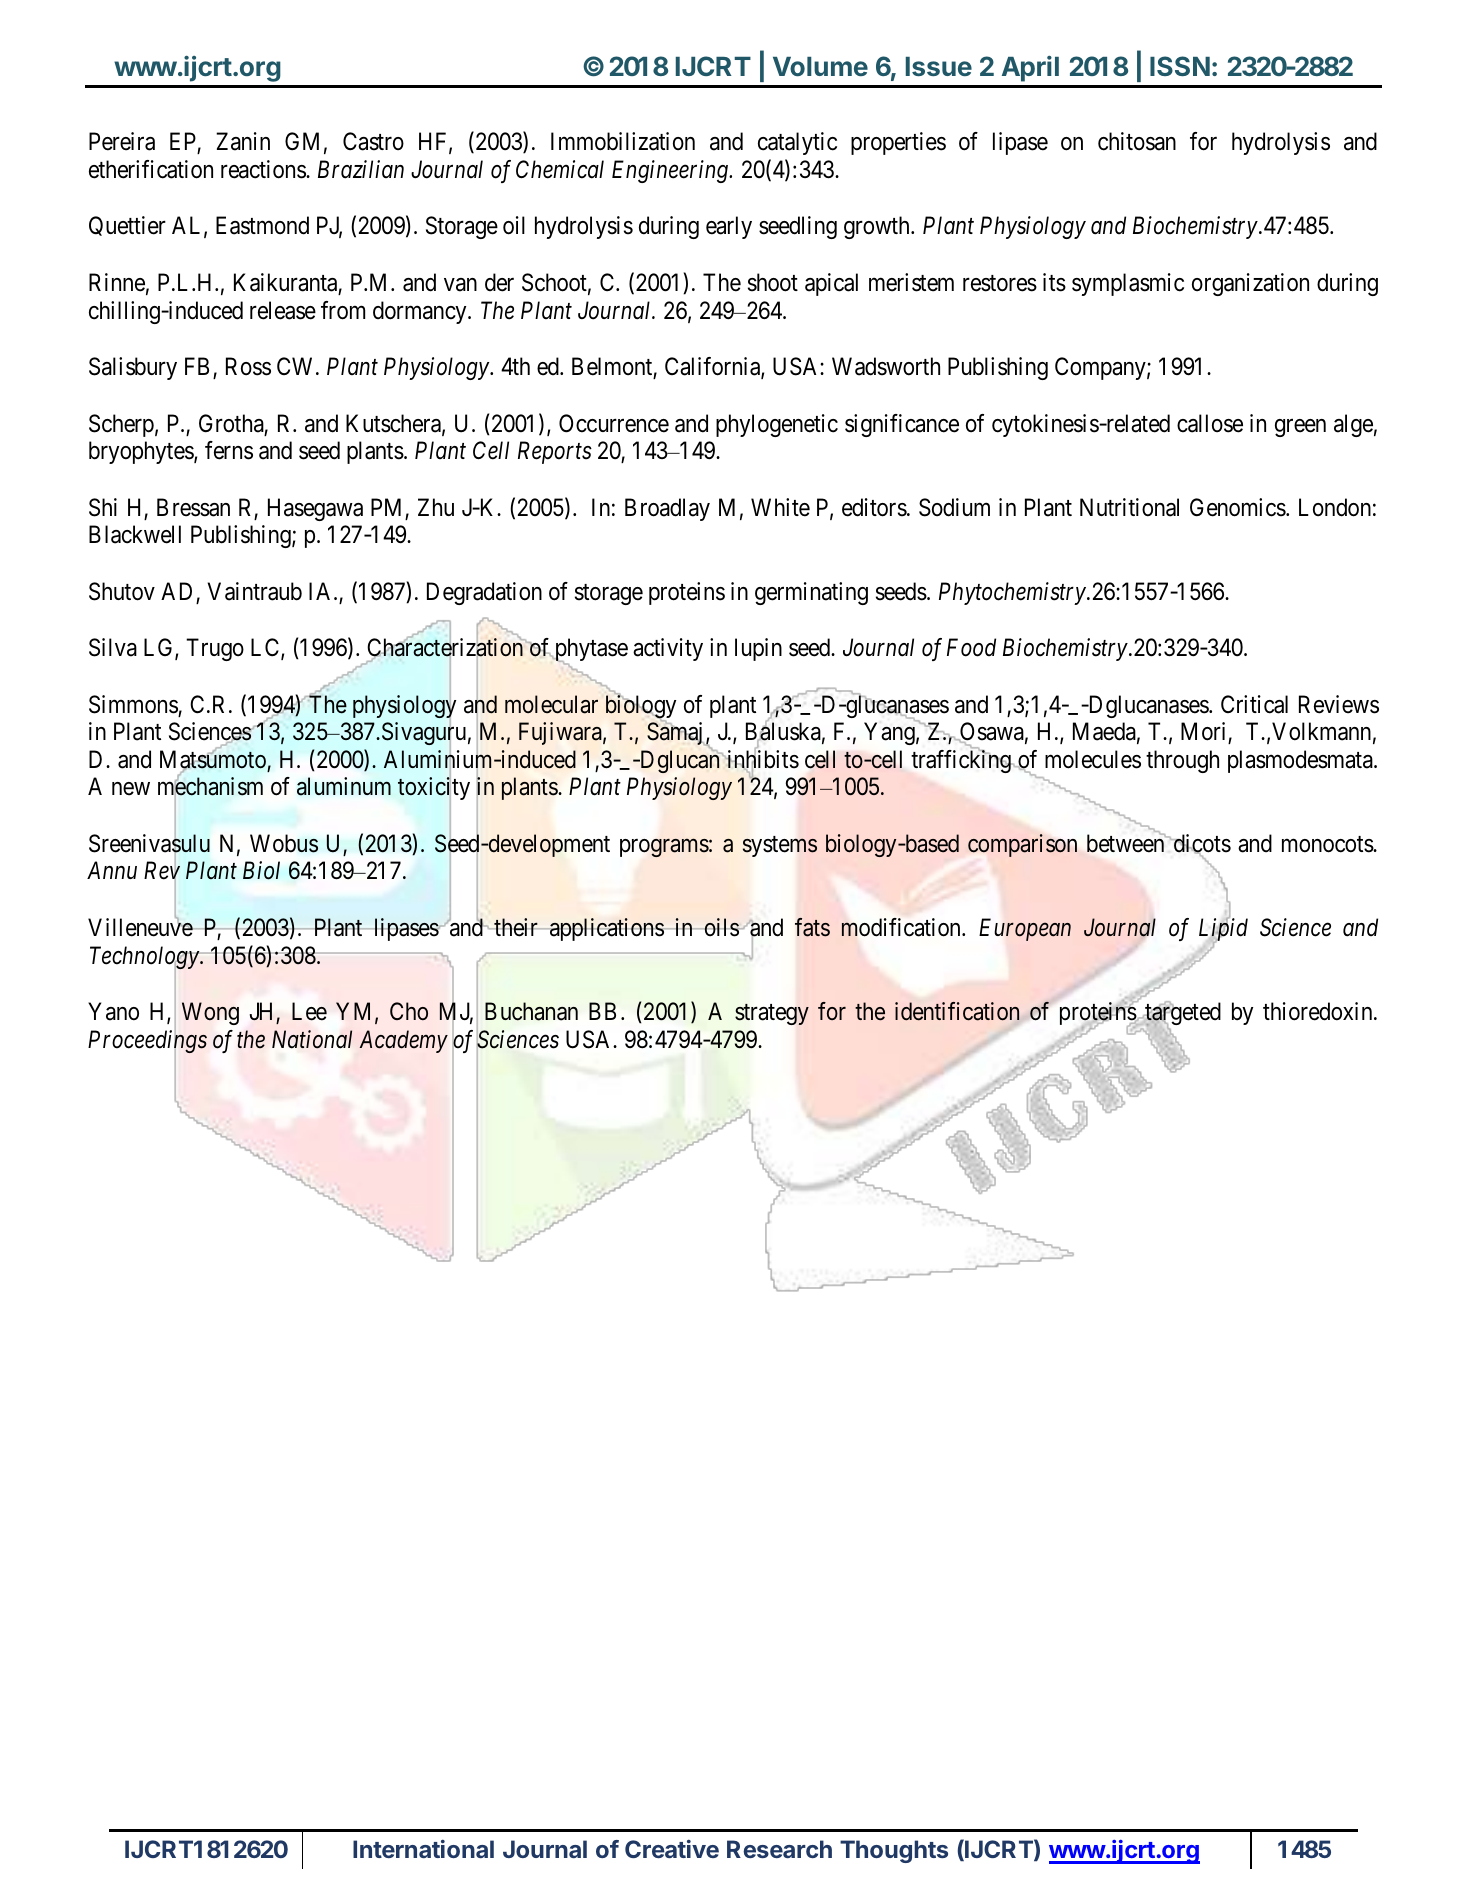  Describe the element at coordinates (797, 143) in the screenshot. I see `catalytic` at that location.
